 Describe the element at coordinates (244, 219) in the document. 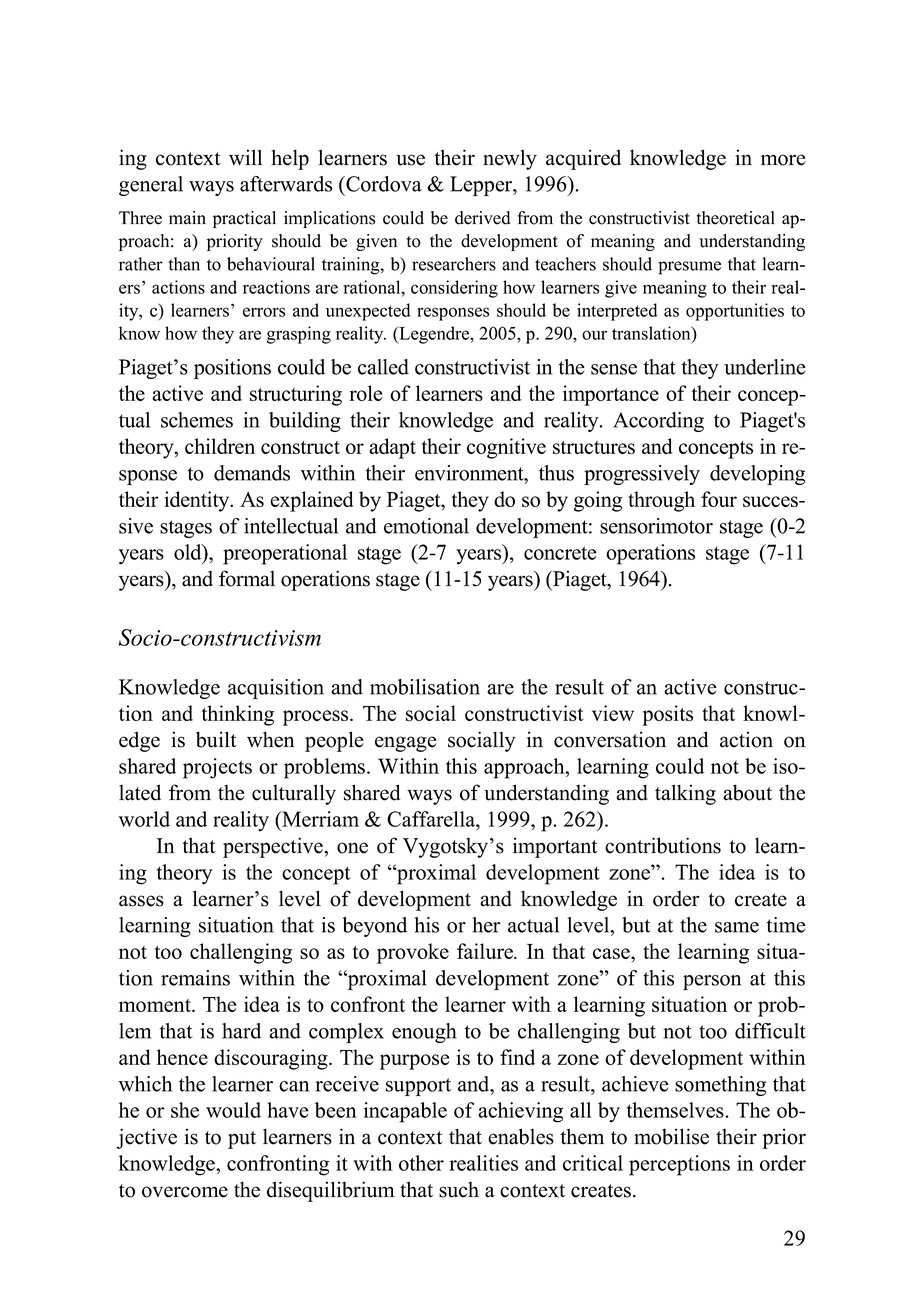

I see `practical` at that location.
